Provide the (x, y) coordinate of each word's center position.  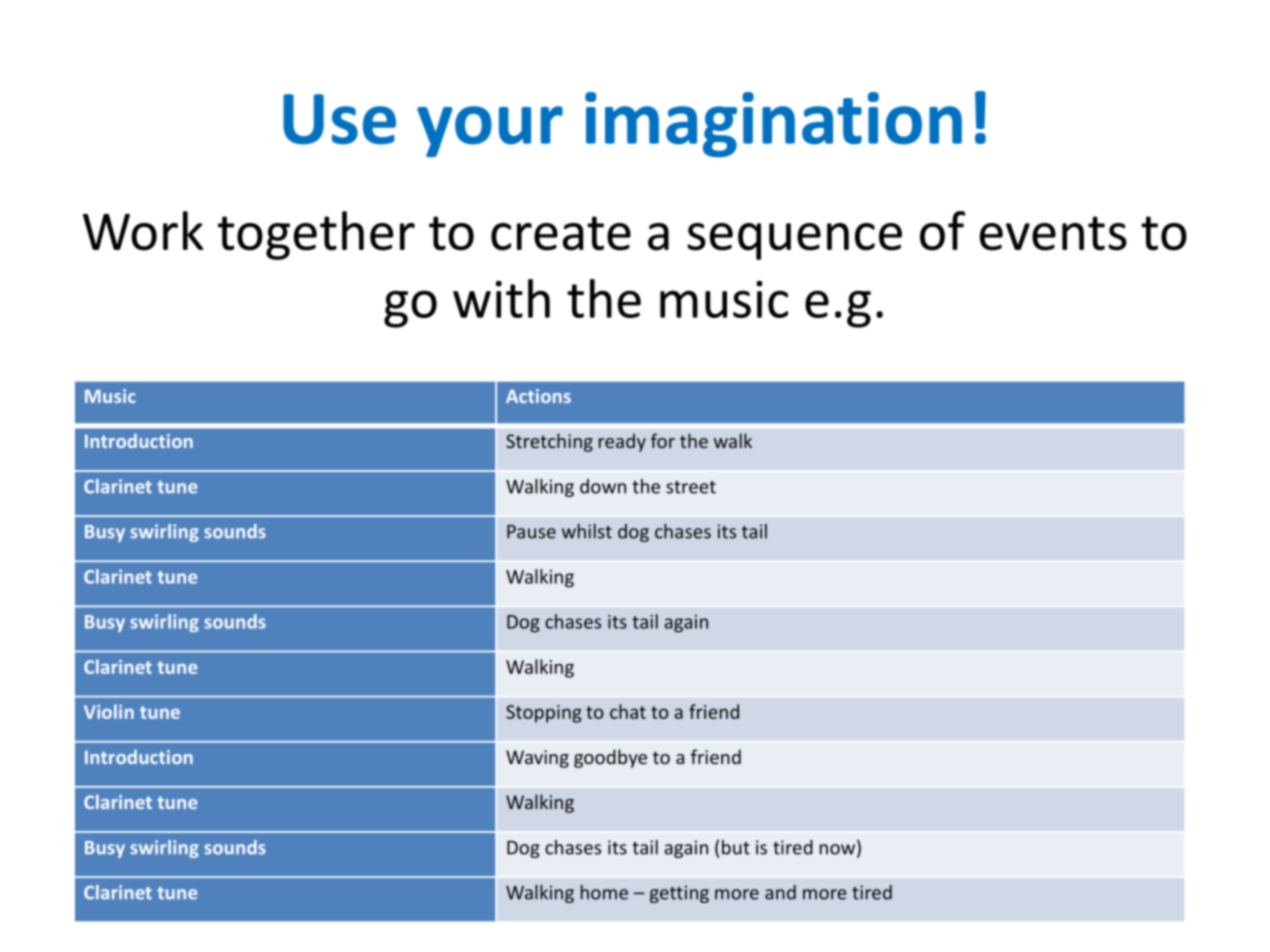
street (691, 487)
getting (679, 894)
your (490, 131)
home (604, 892)
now (839, 850)
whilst (587, 531)
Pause (531, 532)
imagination (773, 125)
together (316, 235)
